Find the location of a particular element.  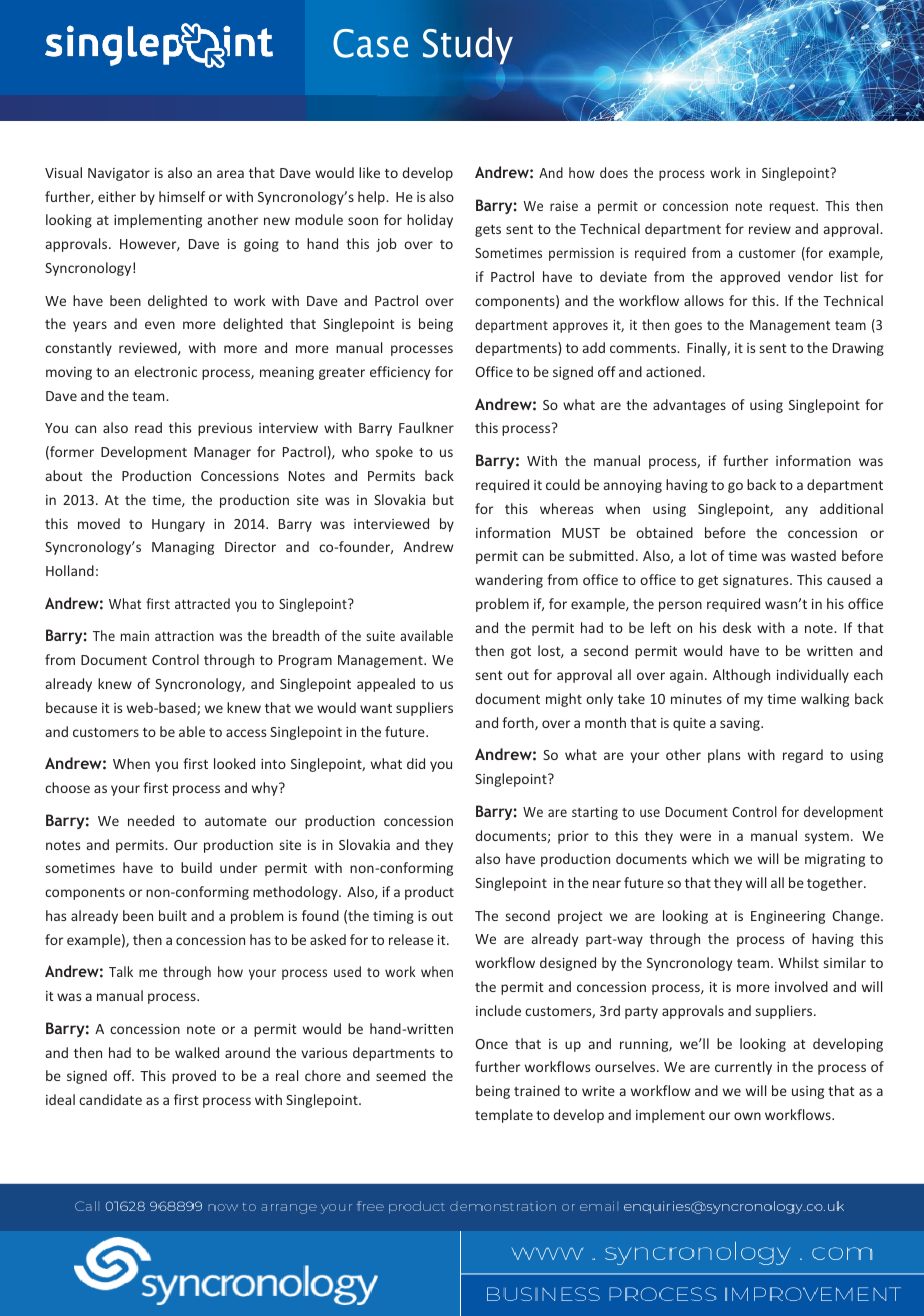

candidate is located at coordinates (110, 1099).
